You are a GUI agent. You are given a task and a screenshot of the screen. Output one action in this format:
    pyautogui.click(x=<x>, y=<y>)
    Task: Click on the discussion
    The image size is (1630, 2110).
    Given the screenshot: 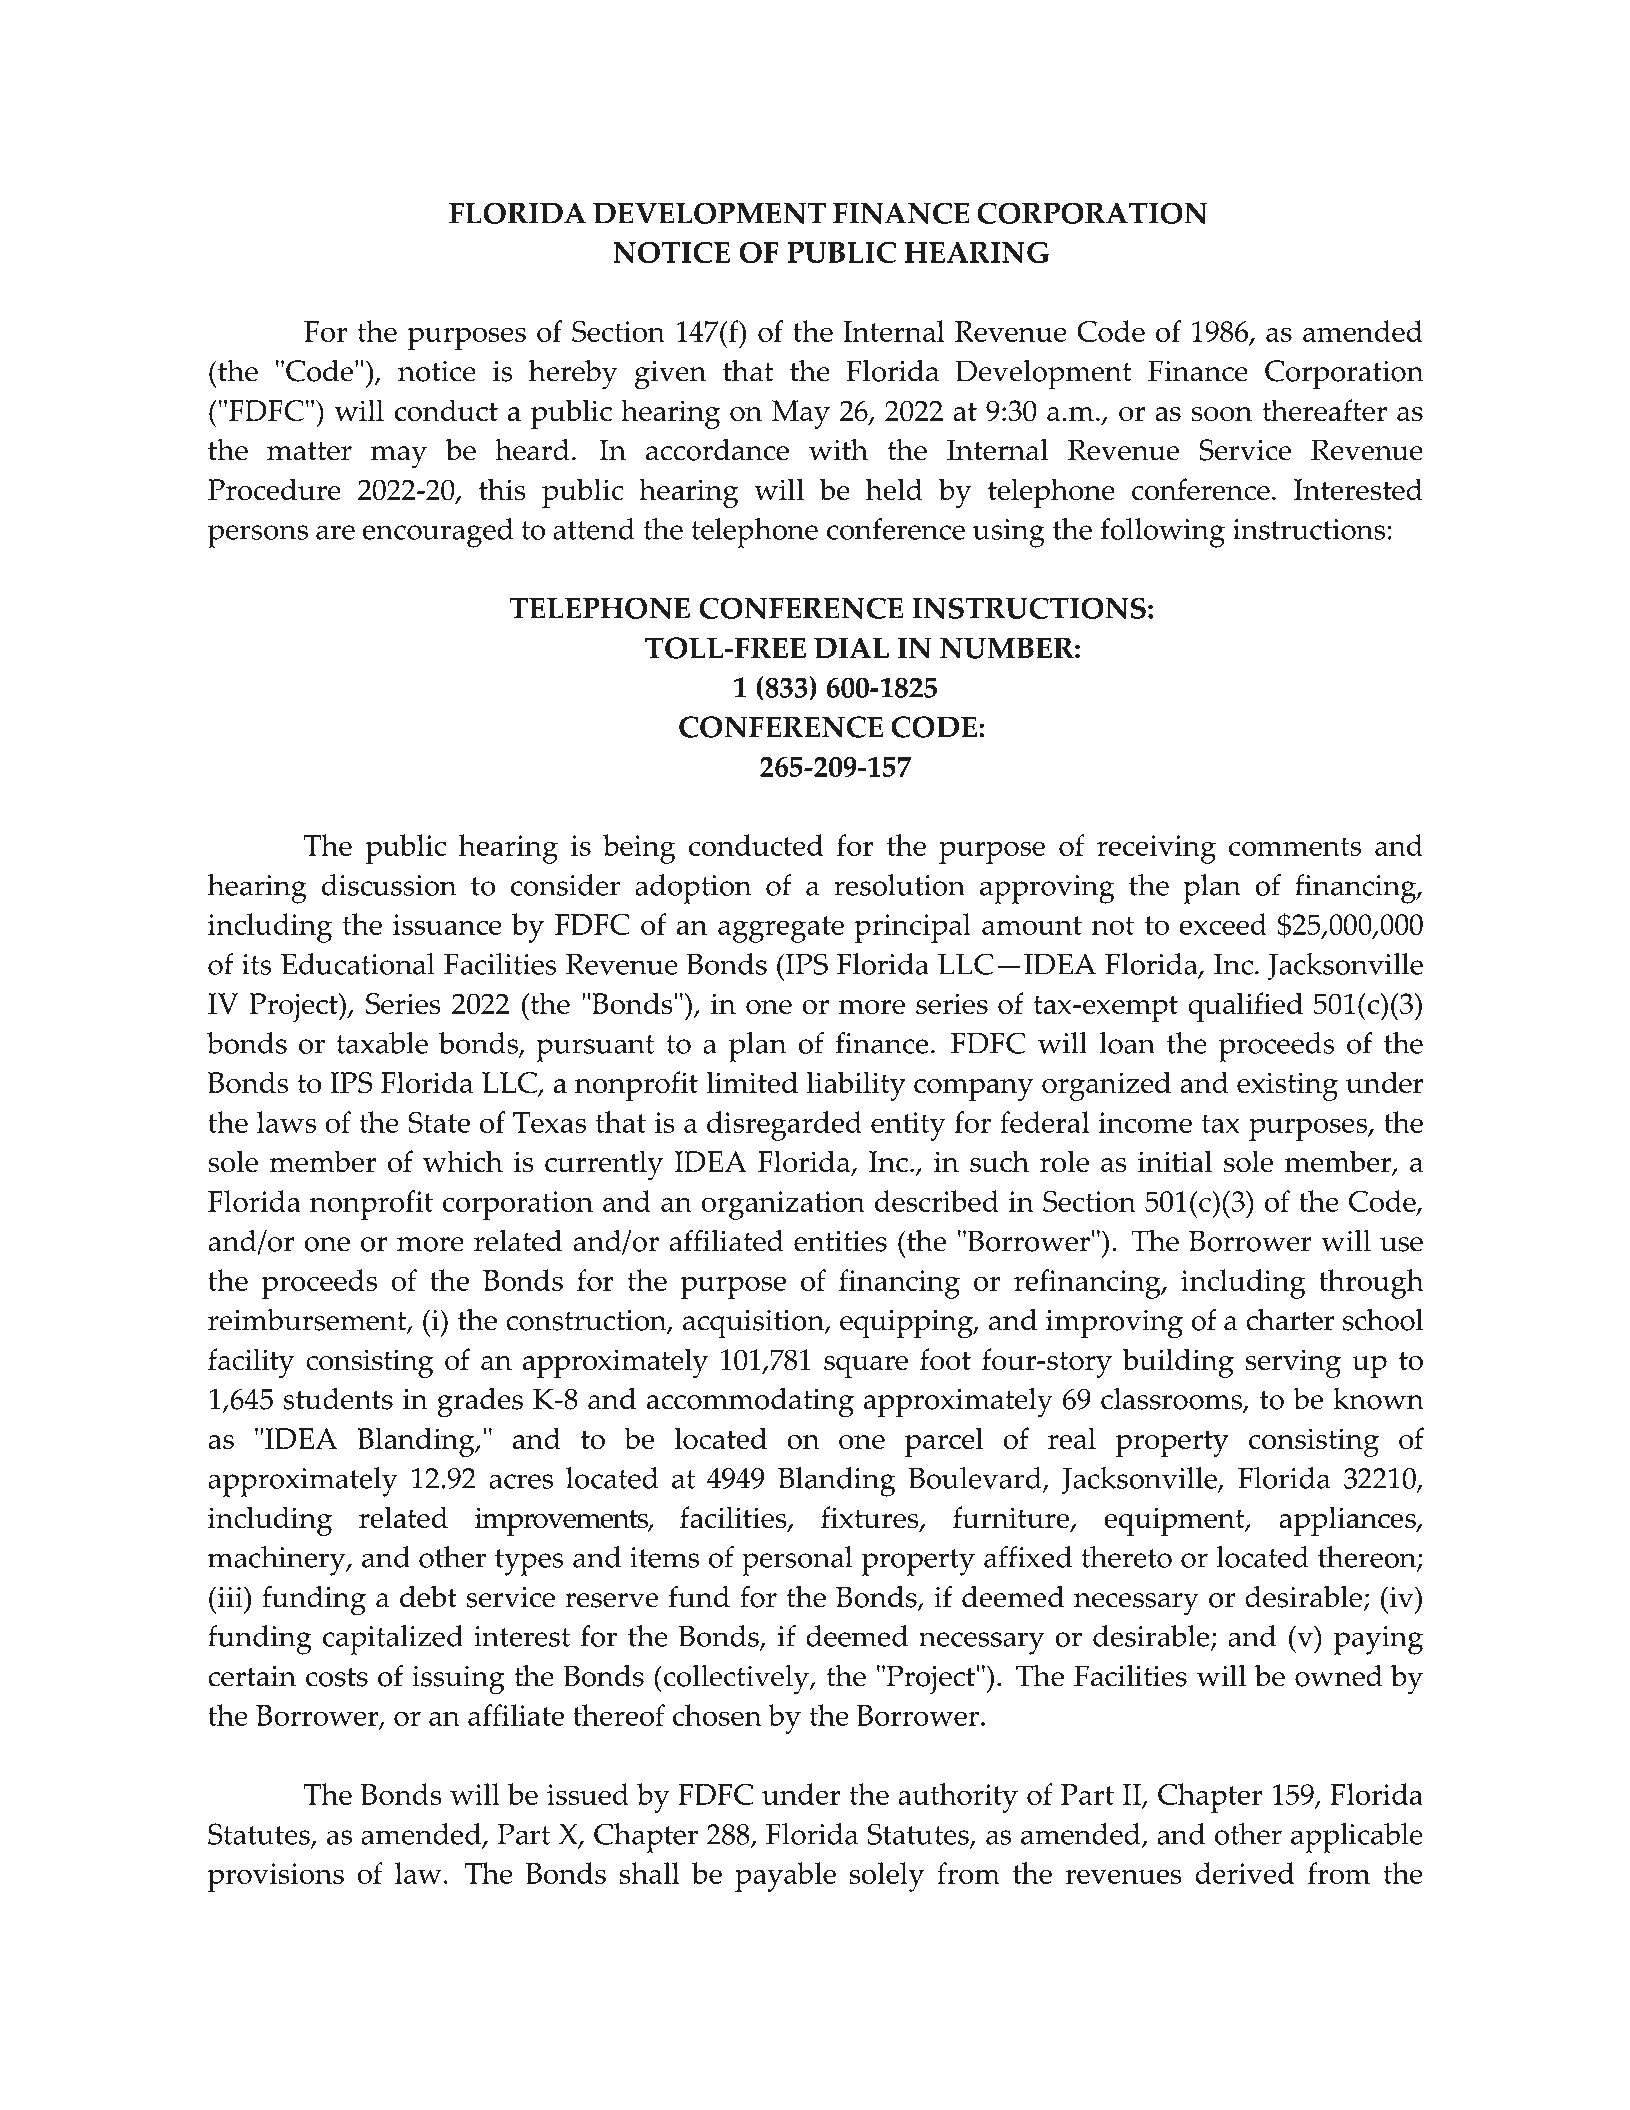 What is the action you would take?
    pyautogui.click(x=389, y=885)
